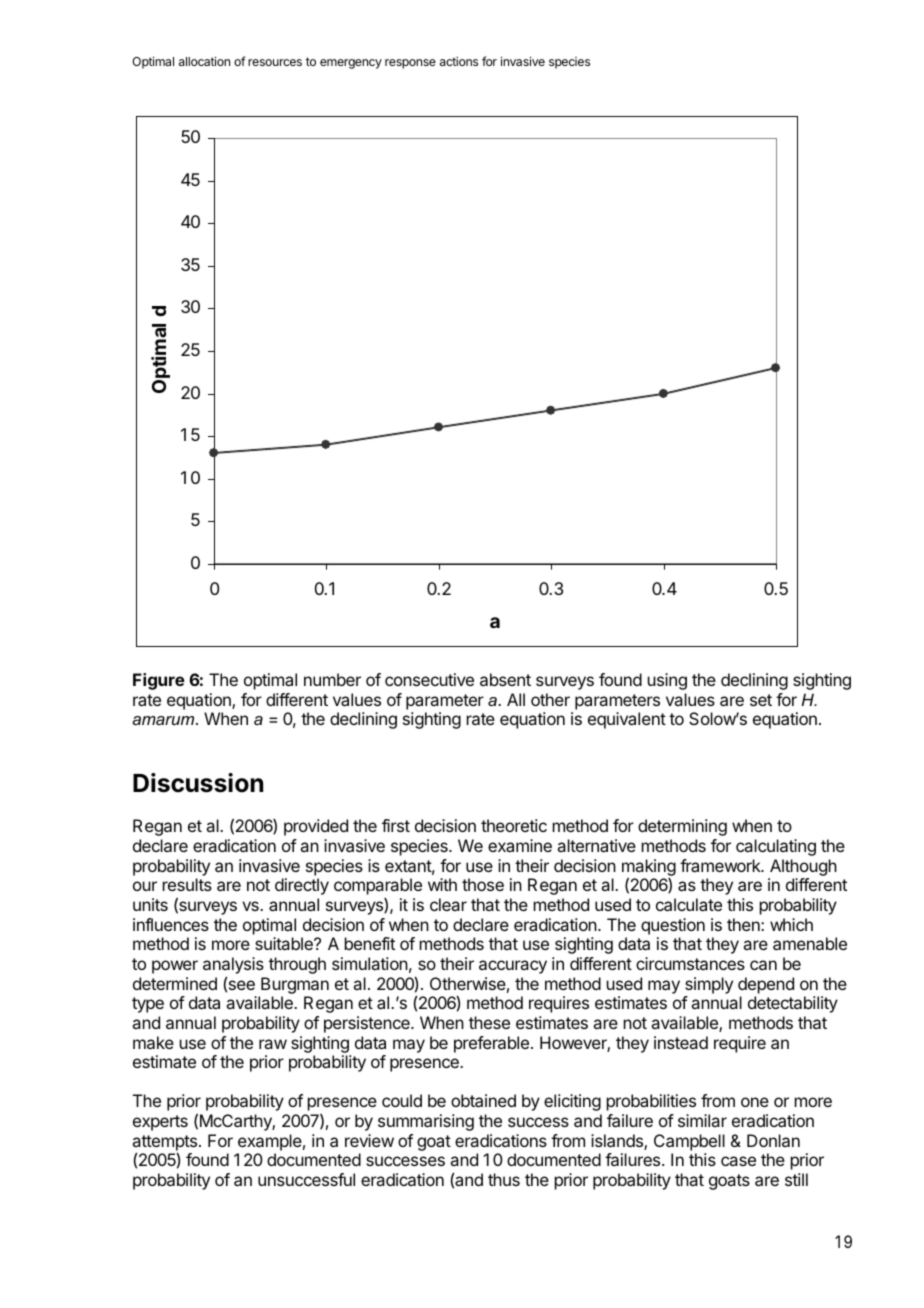 The height and width of the document is (1308, 924). I want to click on set, so click(761, 700).
